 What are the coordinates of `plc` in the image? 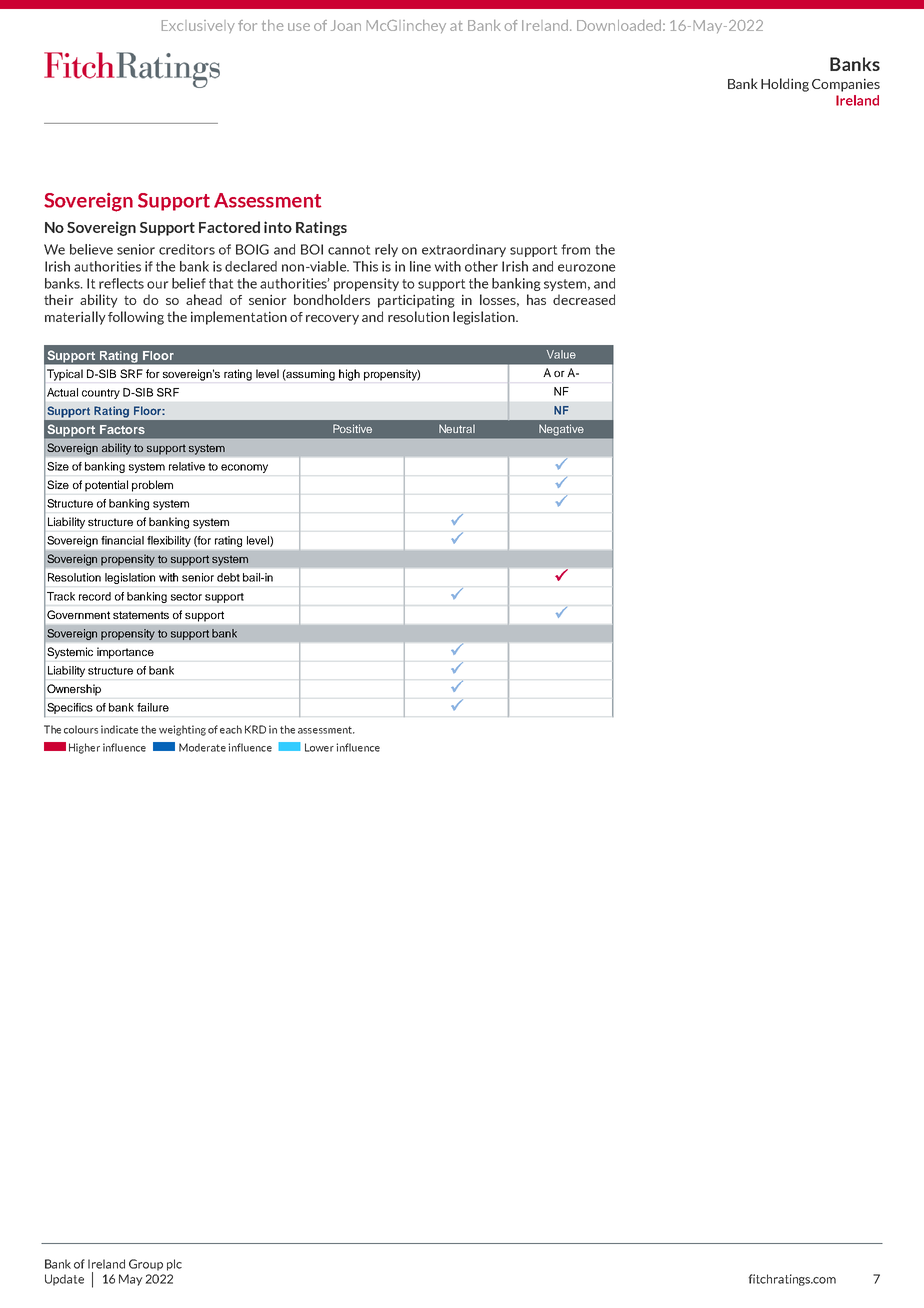 It's located at (174, 1265).
